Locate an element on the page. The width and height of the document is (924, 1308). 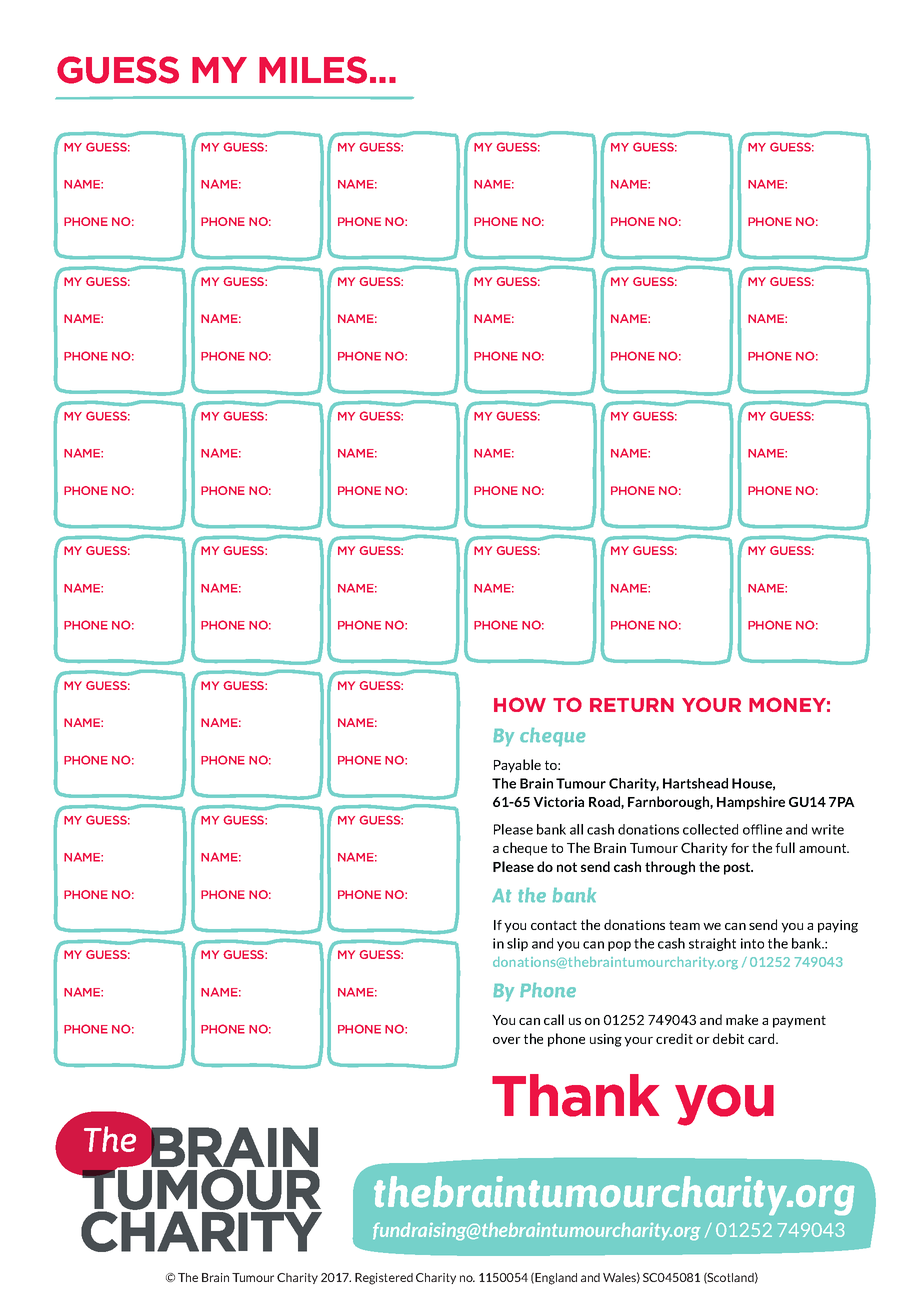
Registered is located at coordinates (384, 1279).
